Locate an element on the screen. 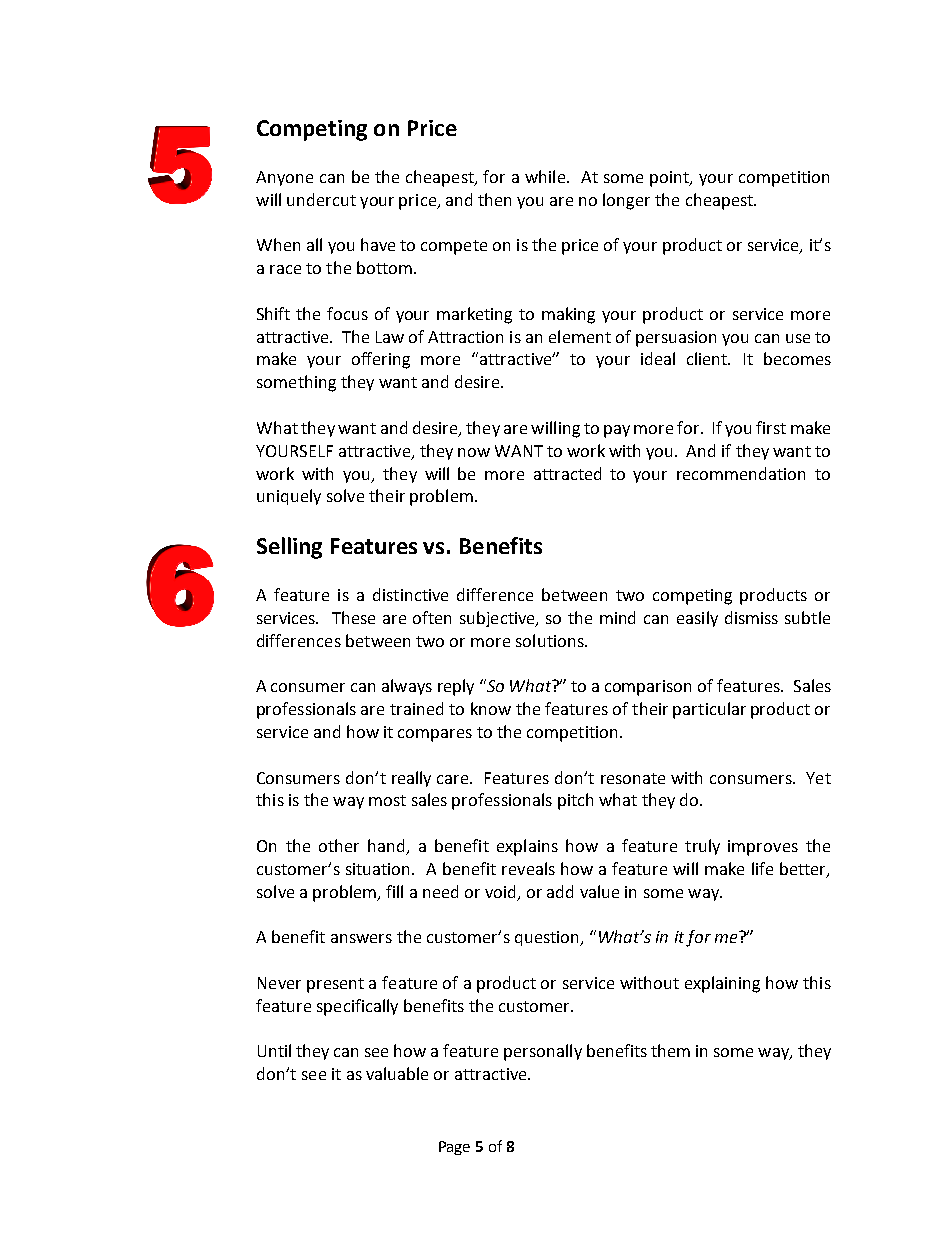 The height and width of the screenshot is (1233, 952). attracted is located at coordinates (567, 473).
